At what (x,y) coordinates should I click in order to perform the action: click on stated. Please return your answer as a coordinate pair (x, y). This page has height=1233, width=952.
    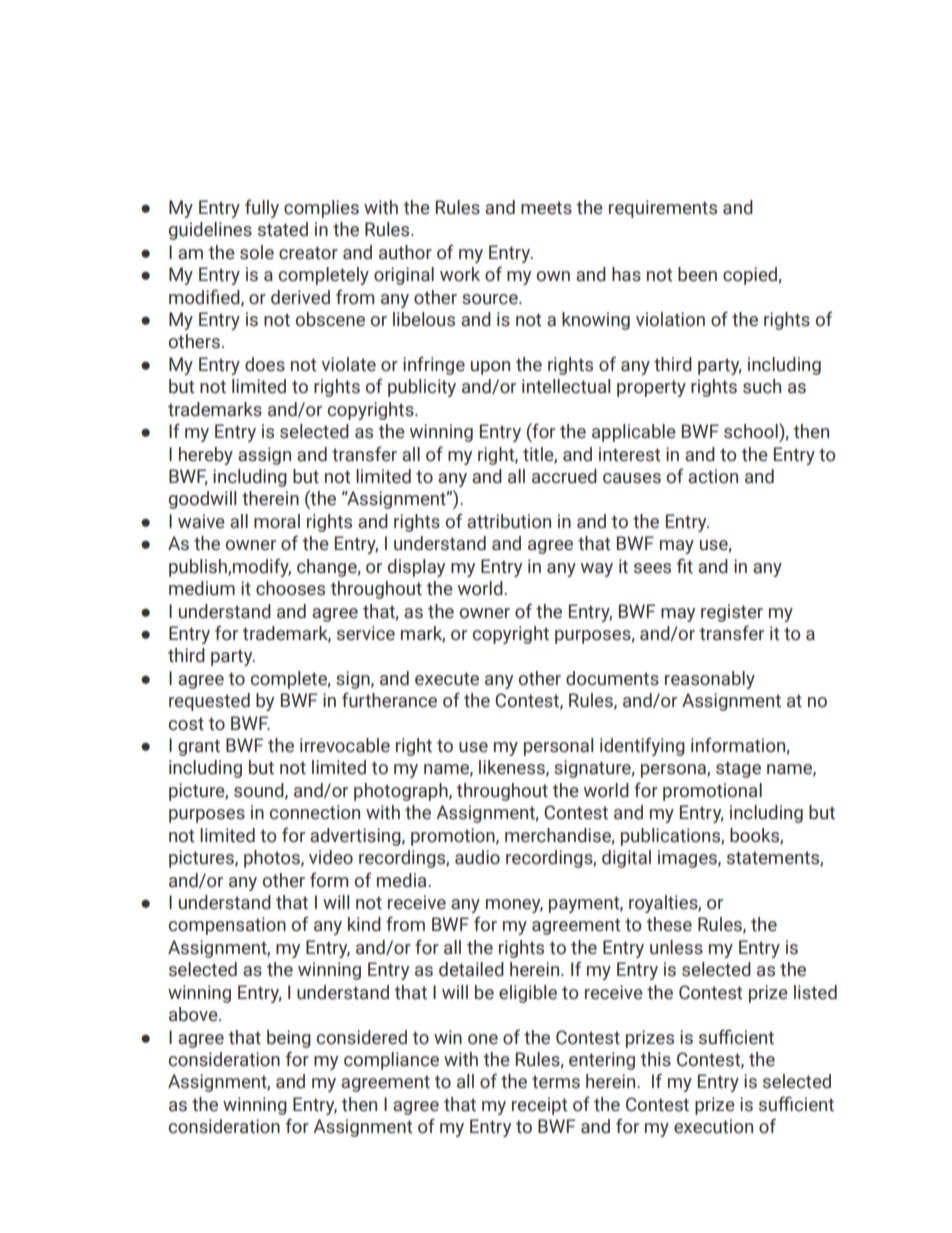
    Looking at the image, I should click on (283, 229).
